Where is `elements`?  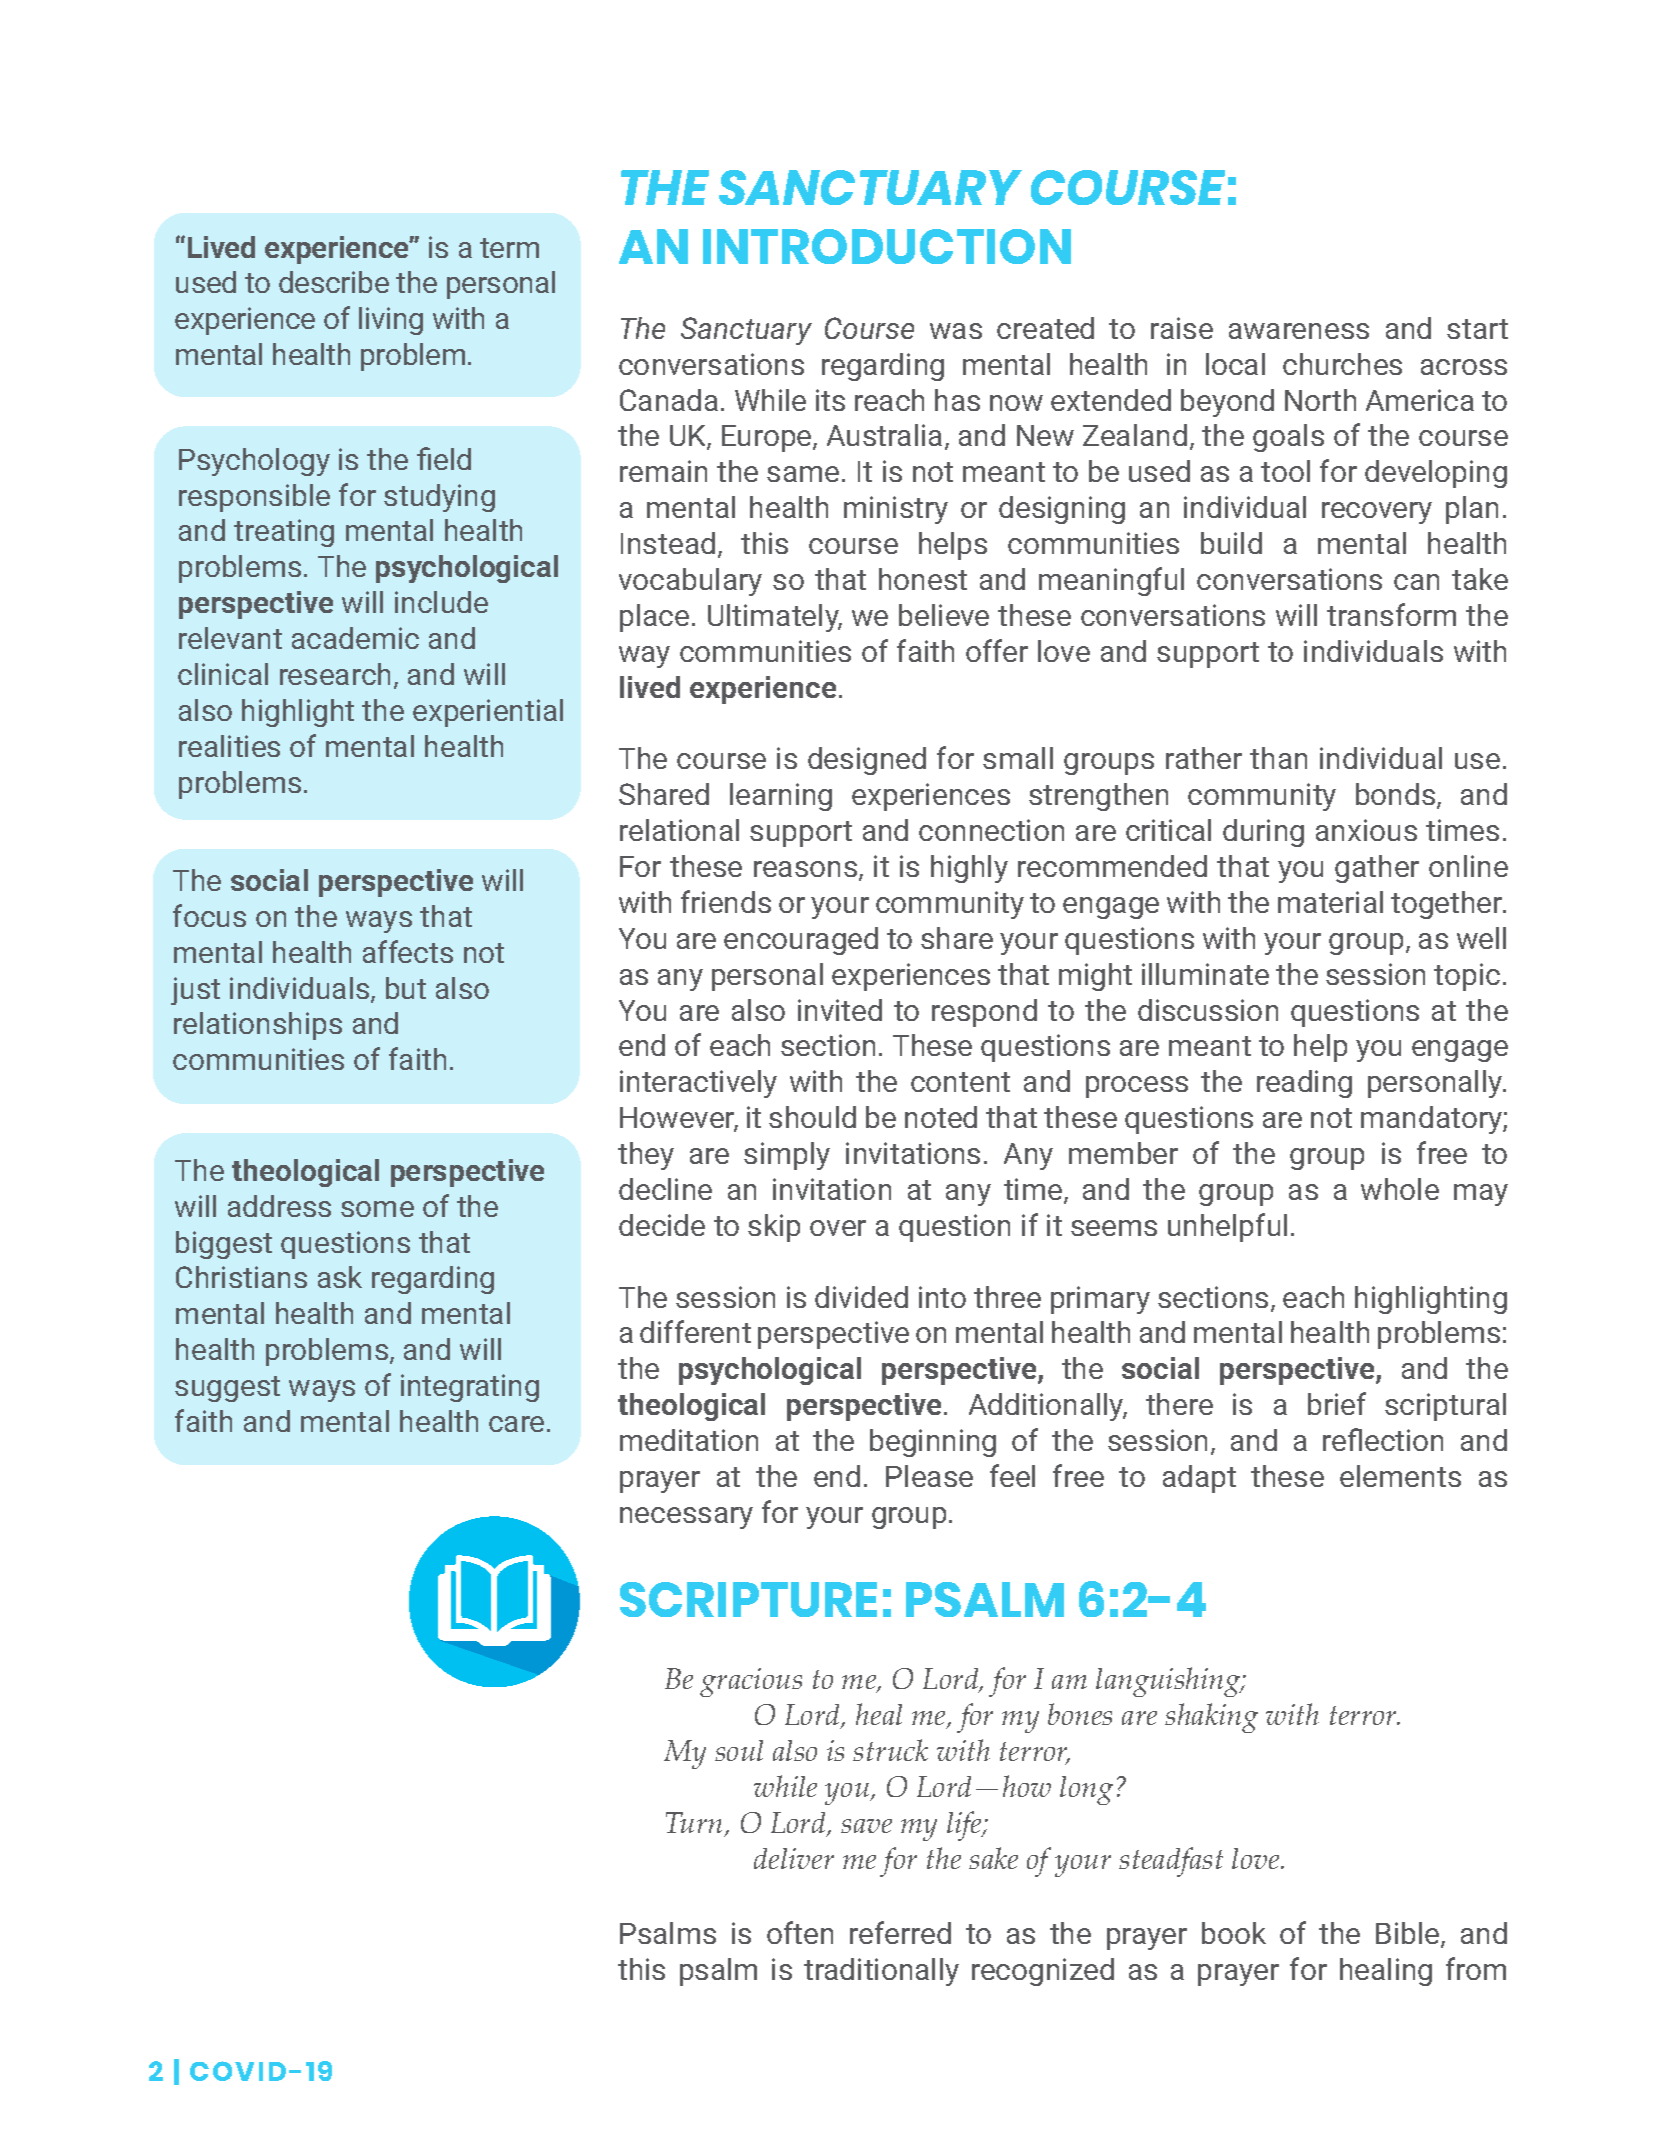
elements is located at coordinates (1400, 1476).
